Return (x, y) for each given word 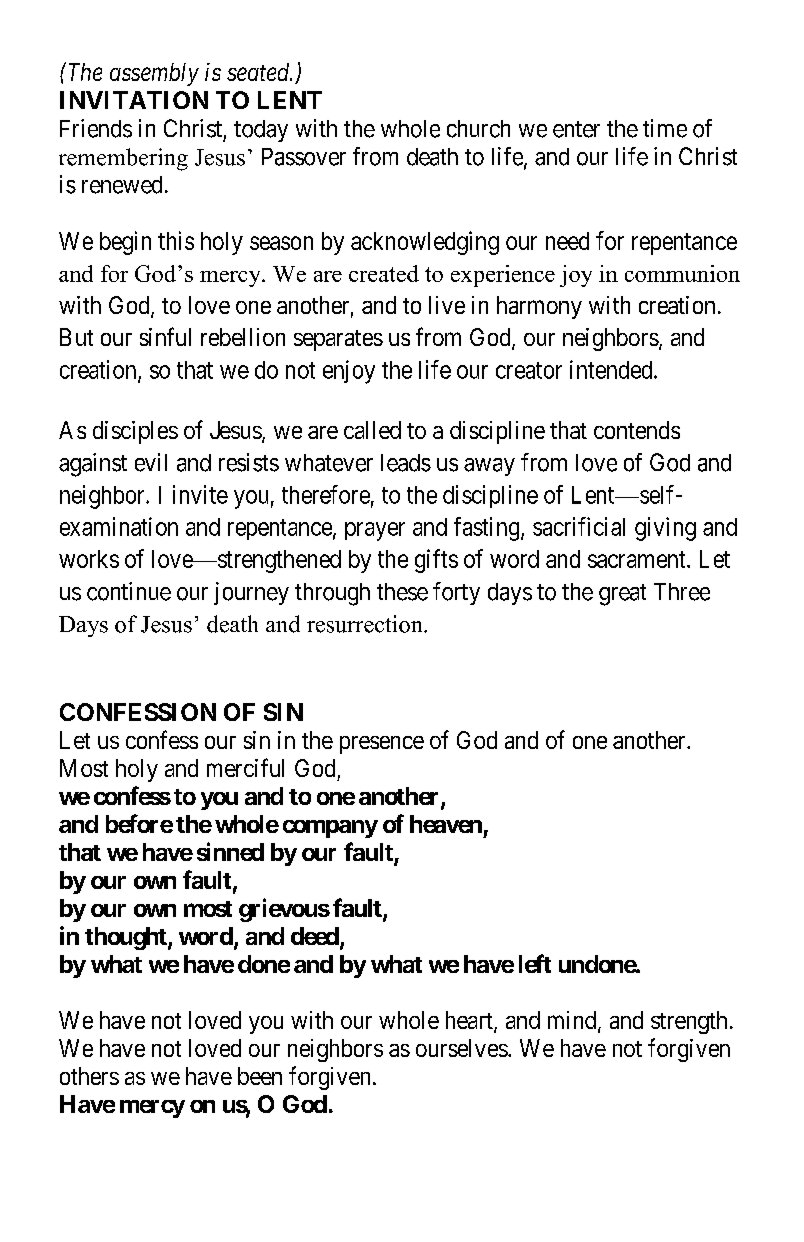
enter (576, 129)
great (622, 595)
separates (338, 340)
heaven (446, 824)
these (402, 592)
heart (470, 1021)
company (330, 829)
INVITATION (134, 100)
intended (612, 369)
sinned (230, 851)
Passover (304, 157)
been (260, 1076)
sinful (165, 336)
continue (129, 591)
